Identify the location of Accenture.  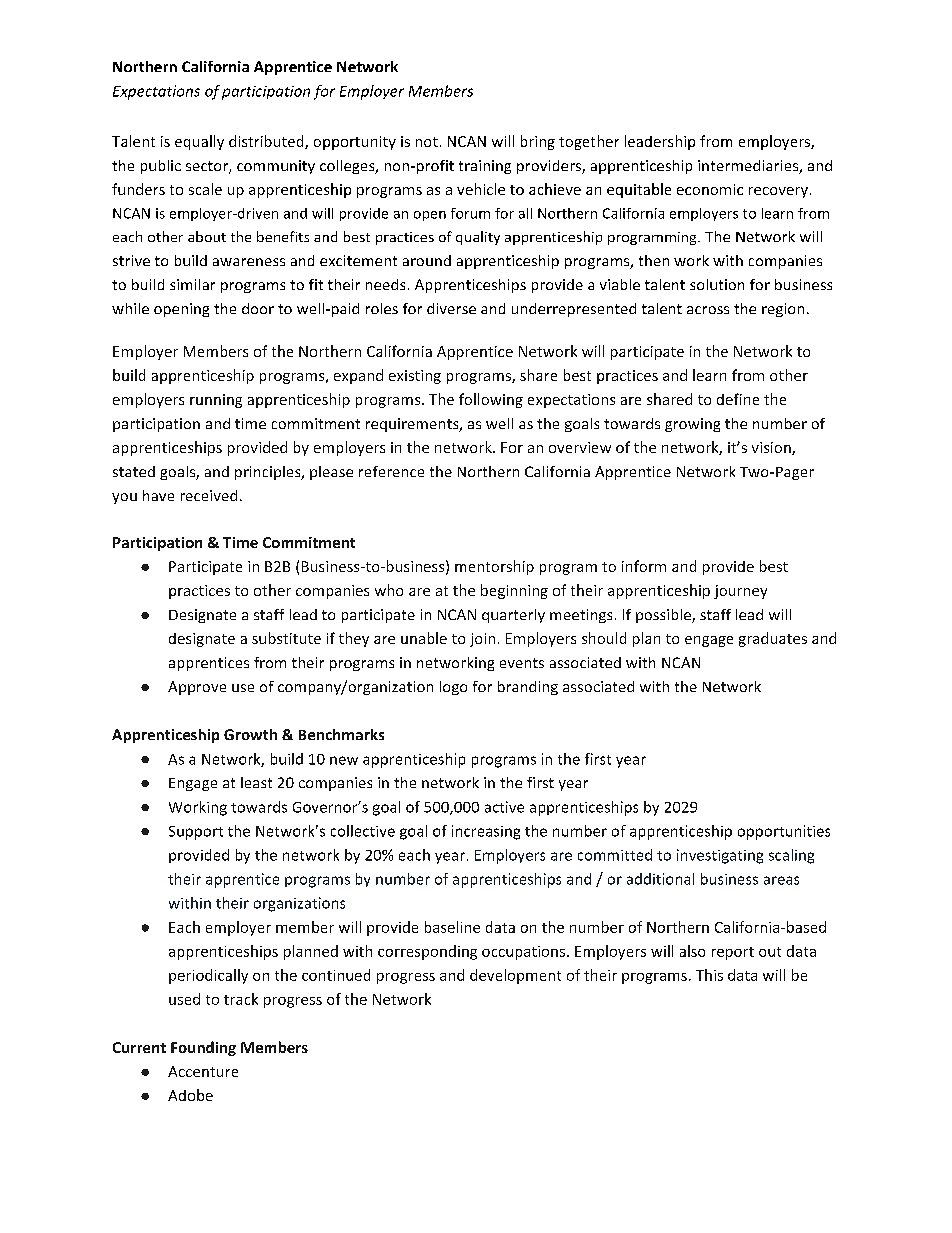
(203, 1071).
